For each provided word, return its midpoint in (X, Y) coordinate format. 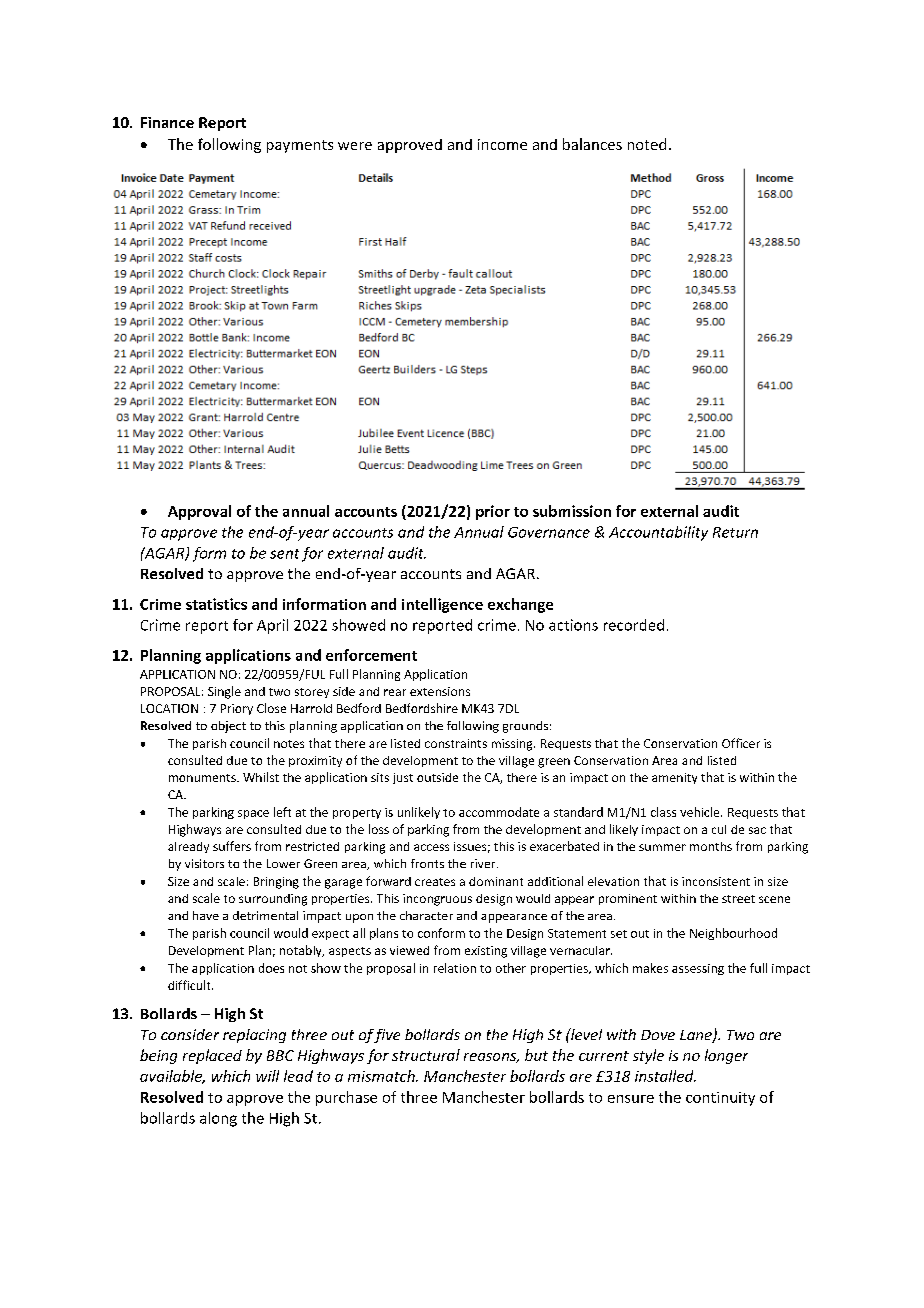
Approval (199, 512)
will (267, 1076)
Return (735, 532)
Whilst (261, 777)
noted (647, 144)
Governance (549, 532)
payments (300, 146)
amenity (674, 778)
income (502, 144)
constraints (456, 743)
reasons (491, 1058)
